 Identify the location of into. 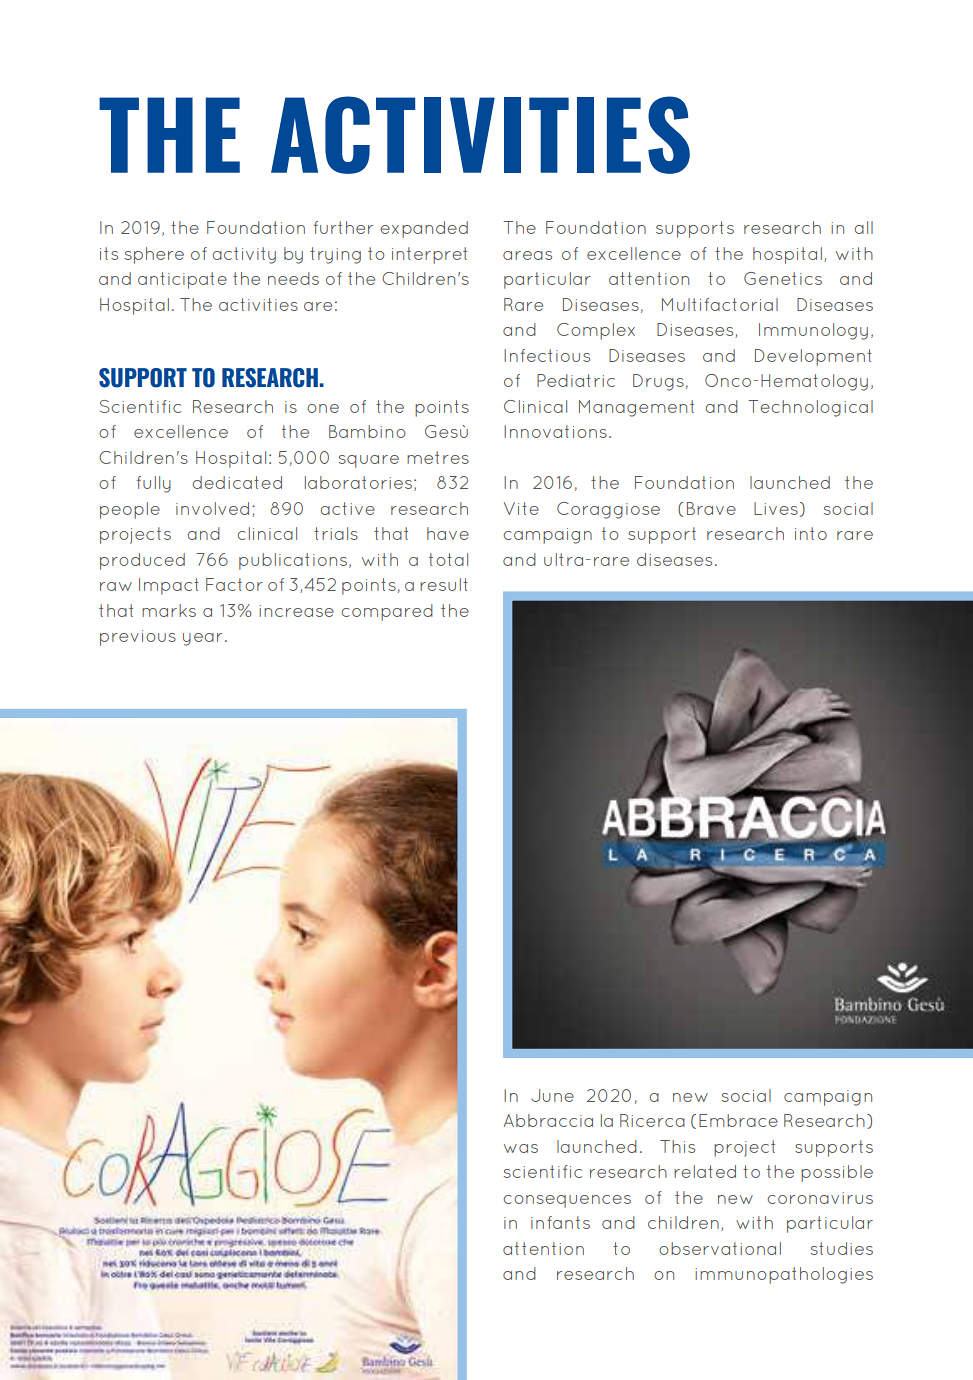
(811, 533).
